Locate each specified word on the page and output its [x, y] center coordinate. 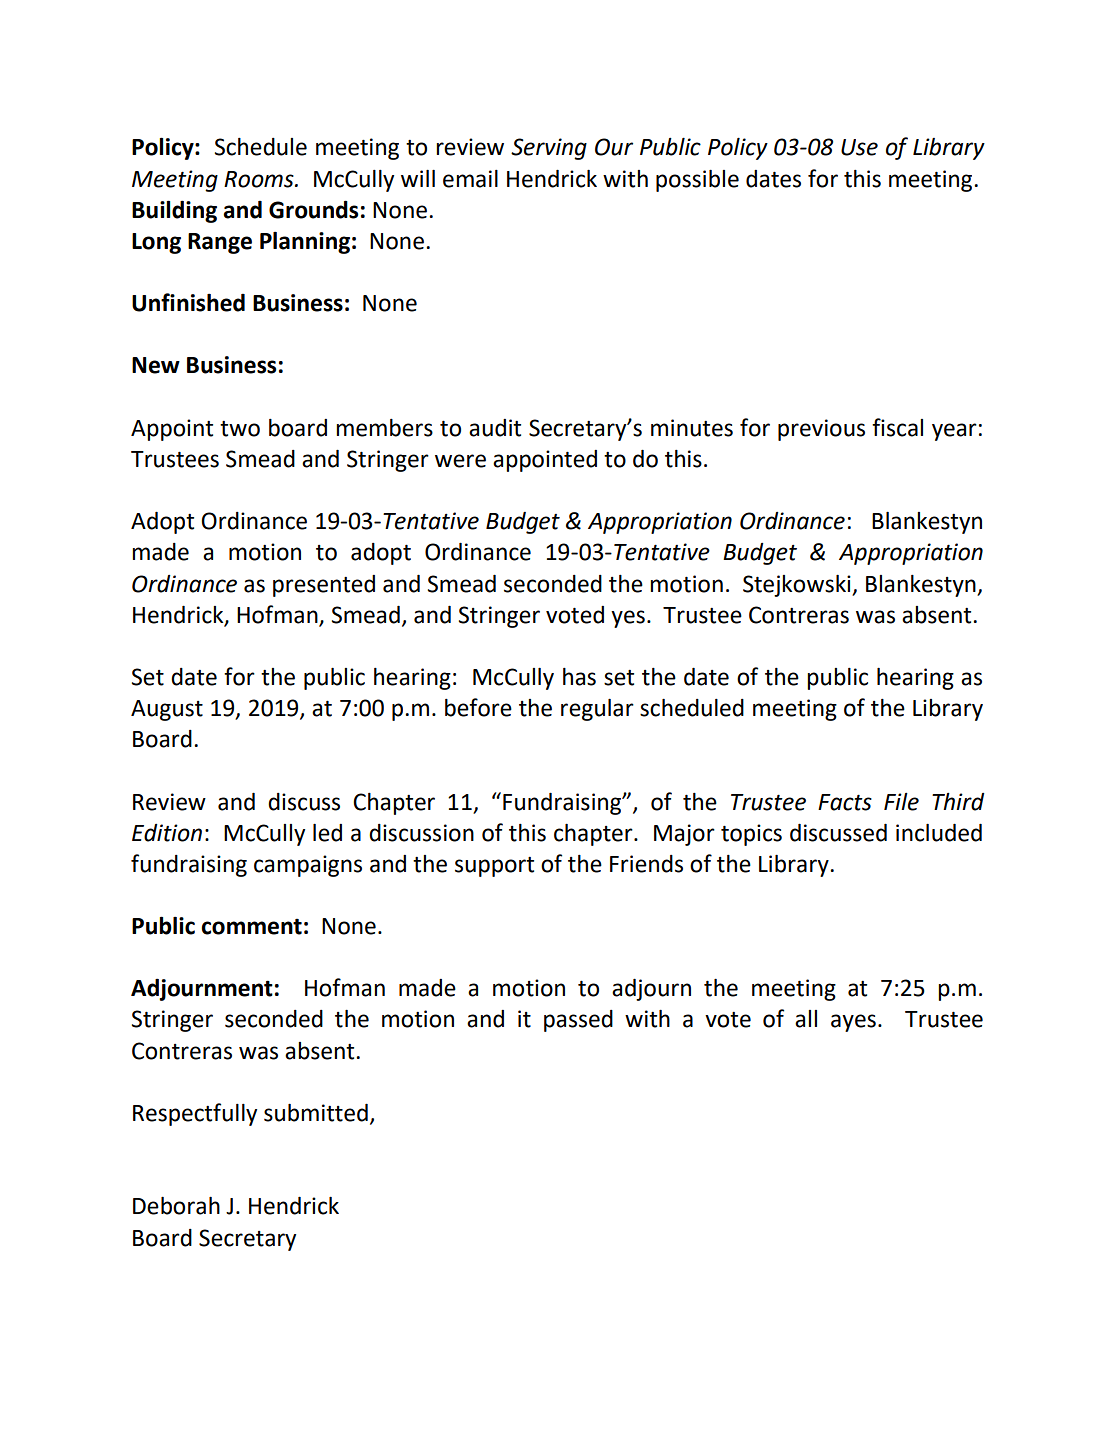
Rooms [260, 179]
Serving [549, 149]
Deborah [176, 1206]
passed [578, 1021]
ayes [853, 1023]
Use [859, 147]
